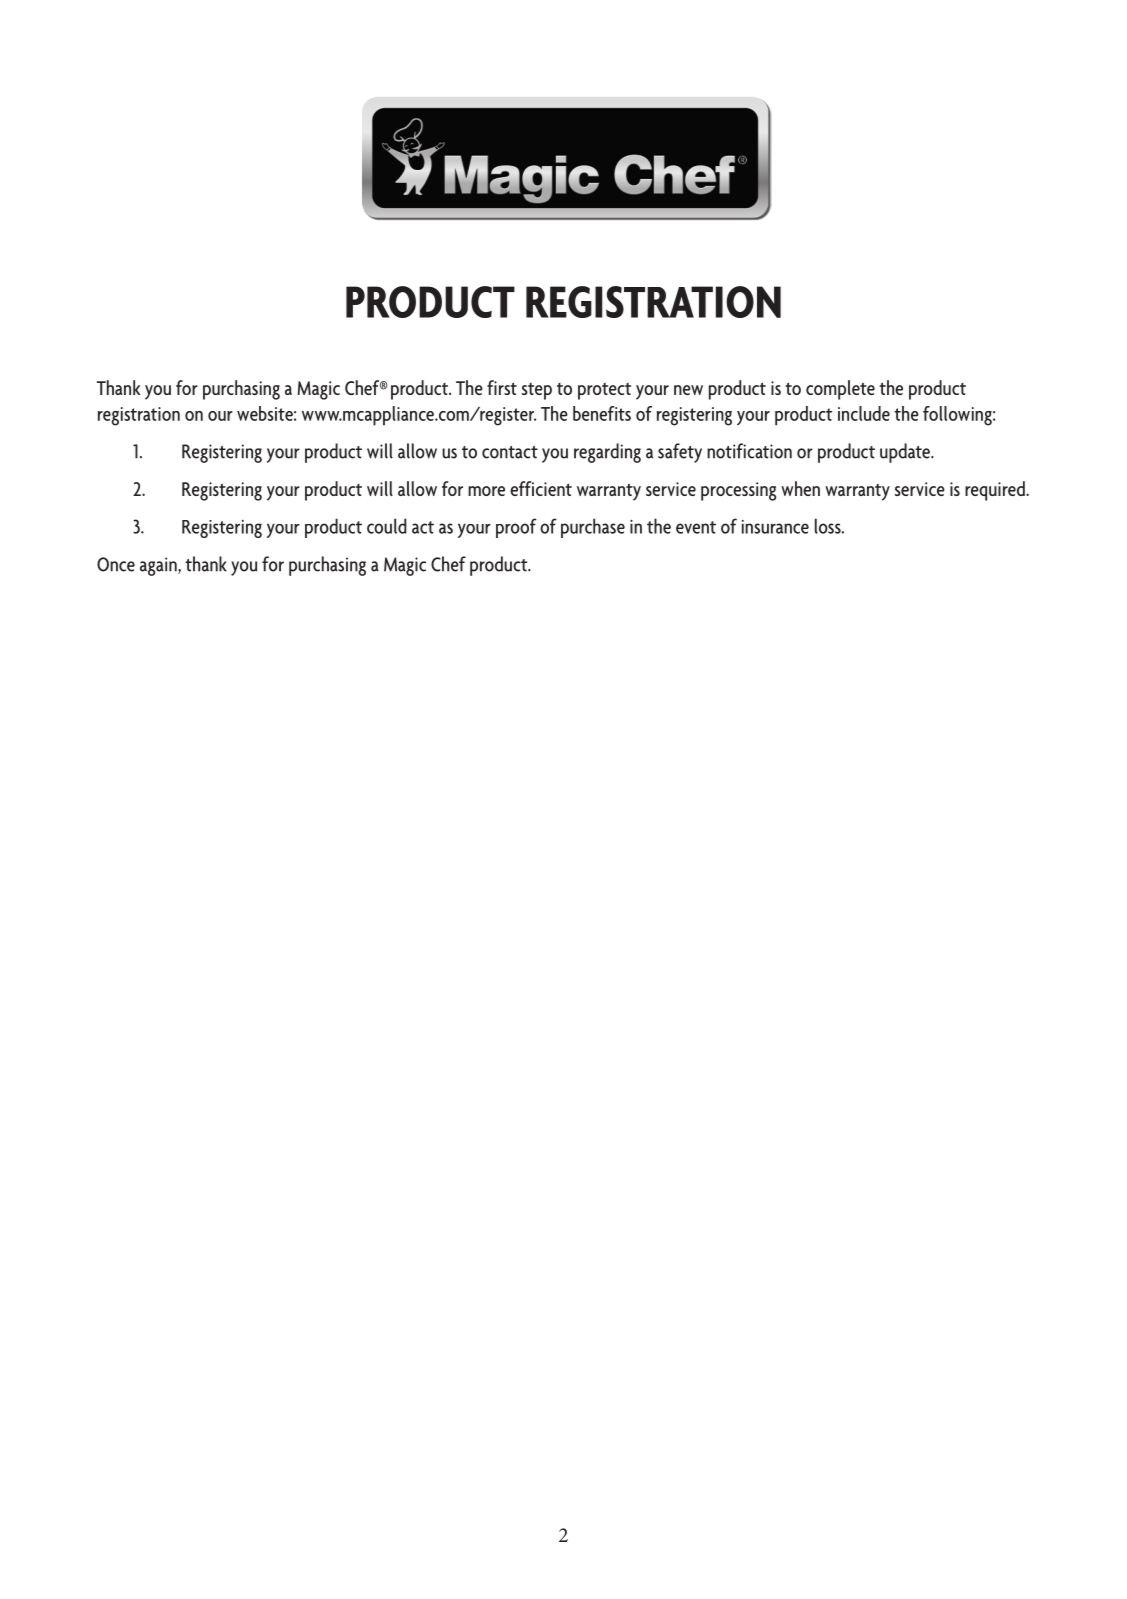 This page has width=1127, height=1599. I want to click on efficient, so click(541, 488).
